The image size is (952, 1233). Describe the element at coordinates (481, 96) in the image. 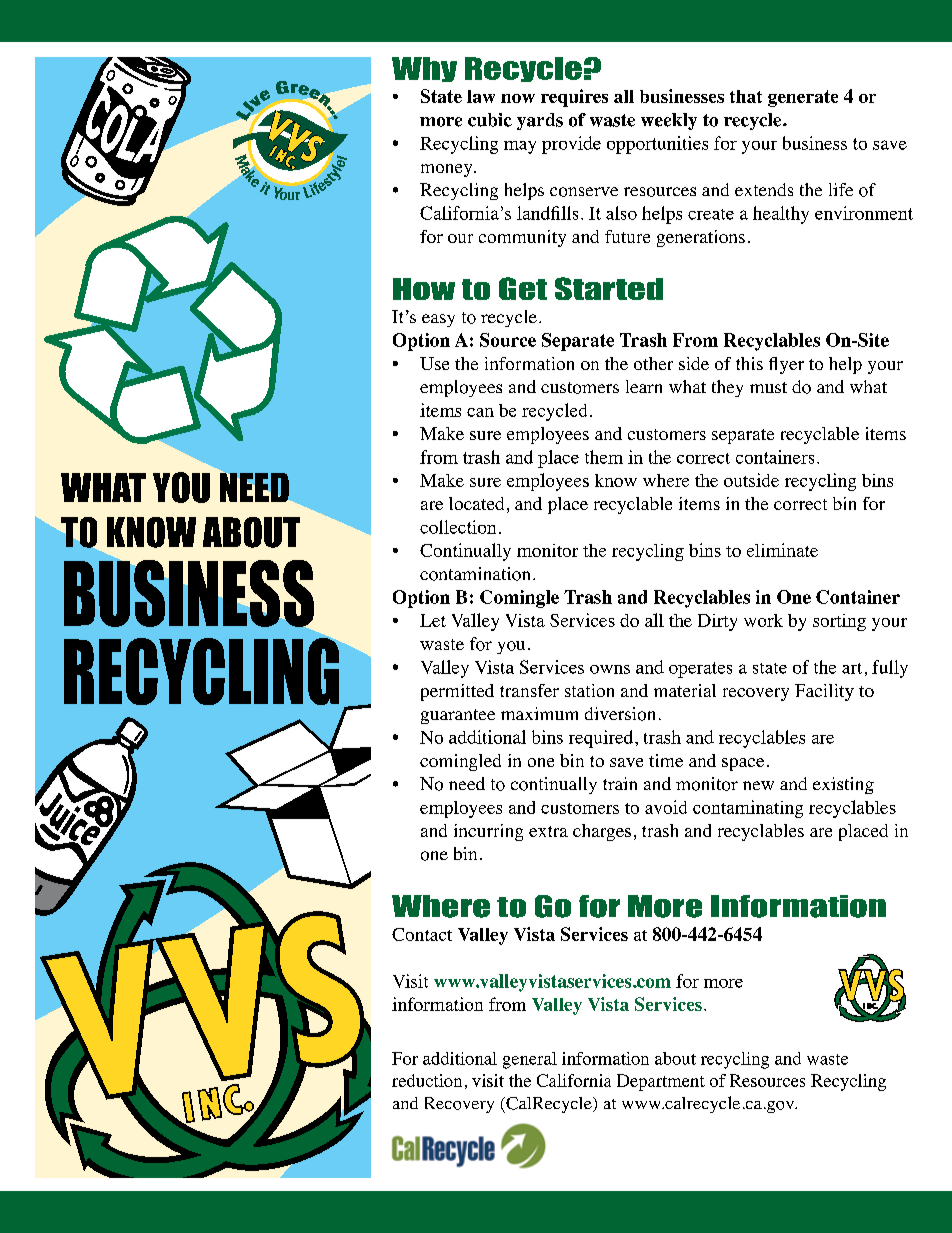

I see `law` at that location.
